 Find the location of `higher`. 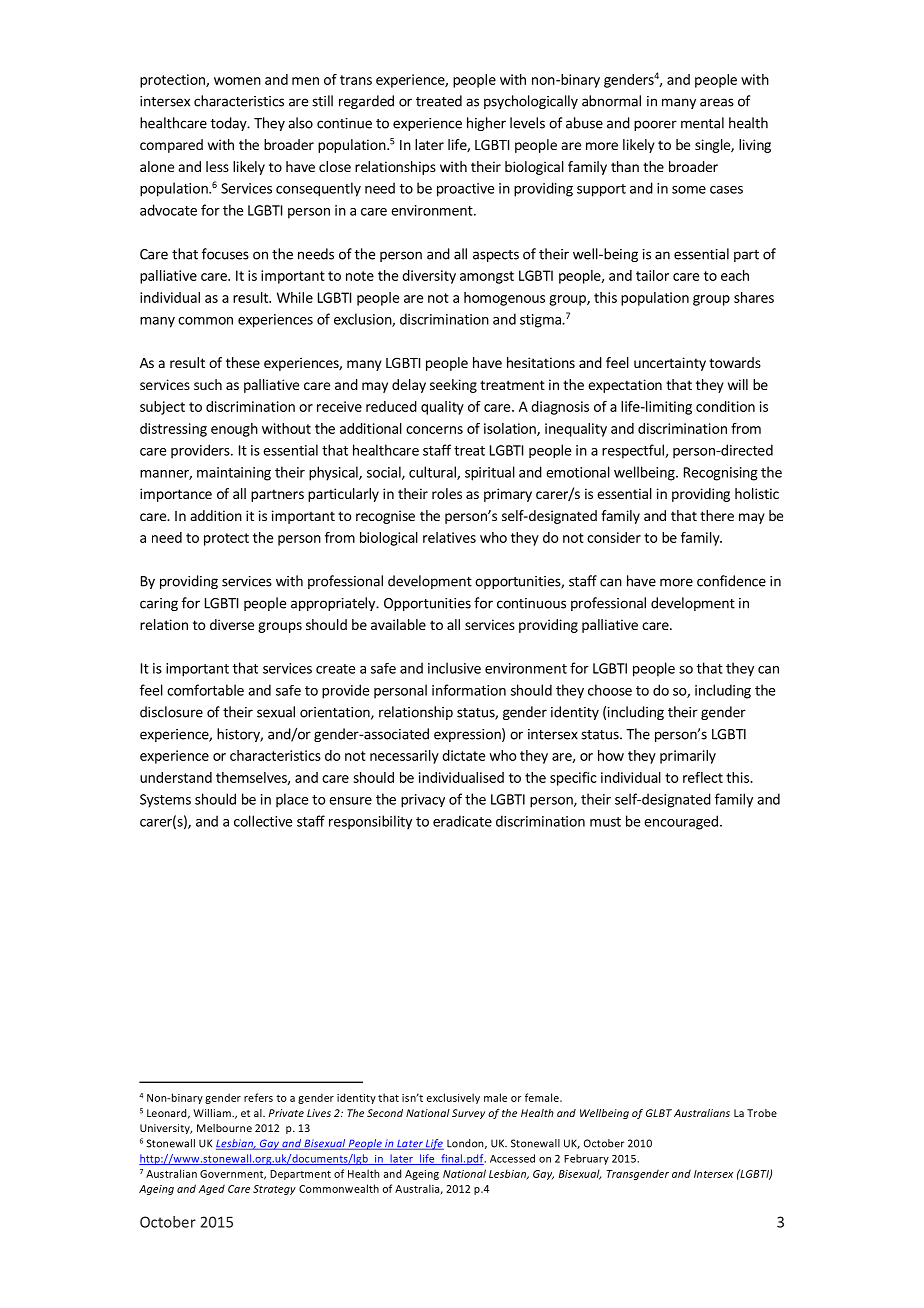

higher is located at coordinates (486, 124).
